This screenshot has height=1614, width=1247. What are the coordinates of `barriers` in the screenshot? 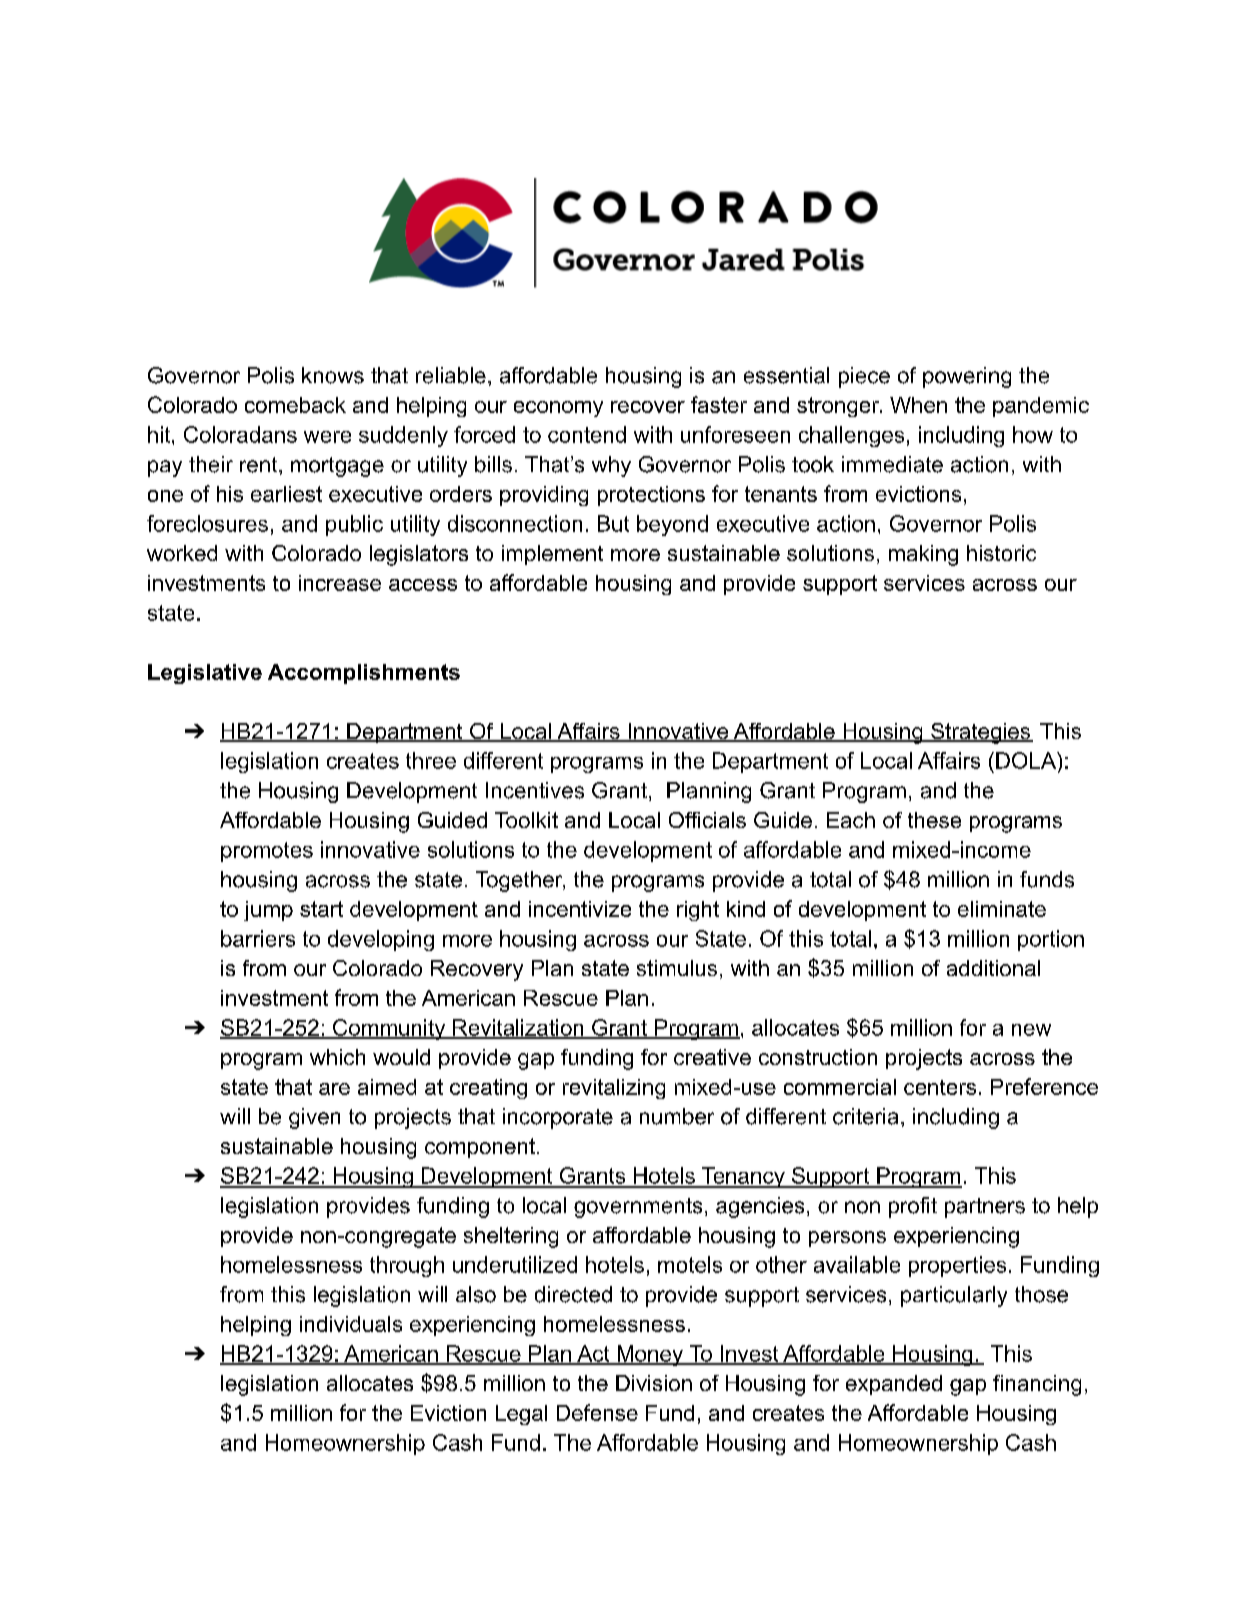 It's located at (258, 938).
